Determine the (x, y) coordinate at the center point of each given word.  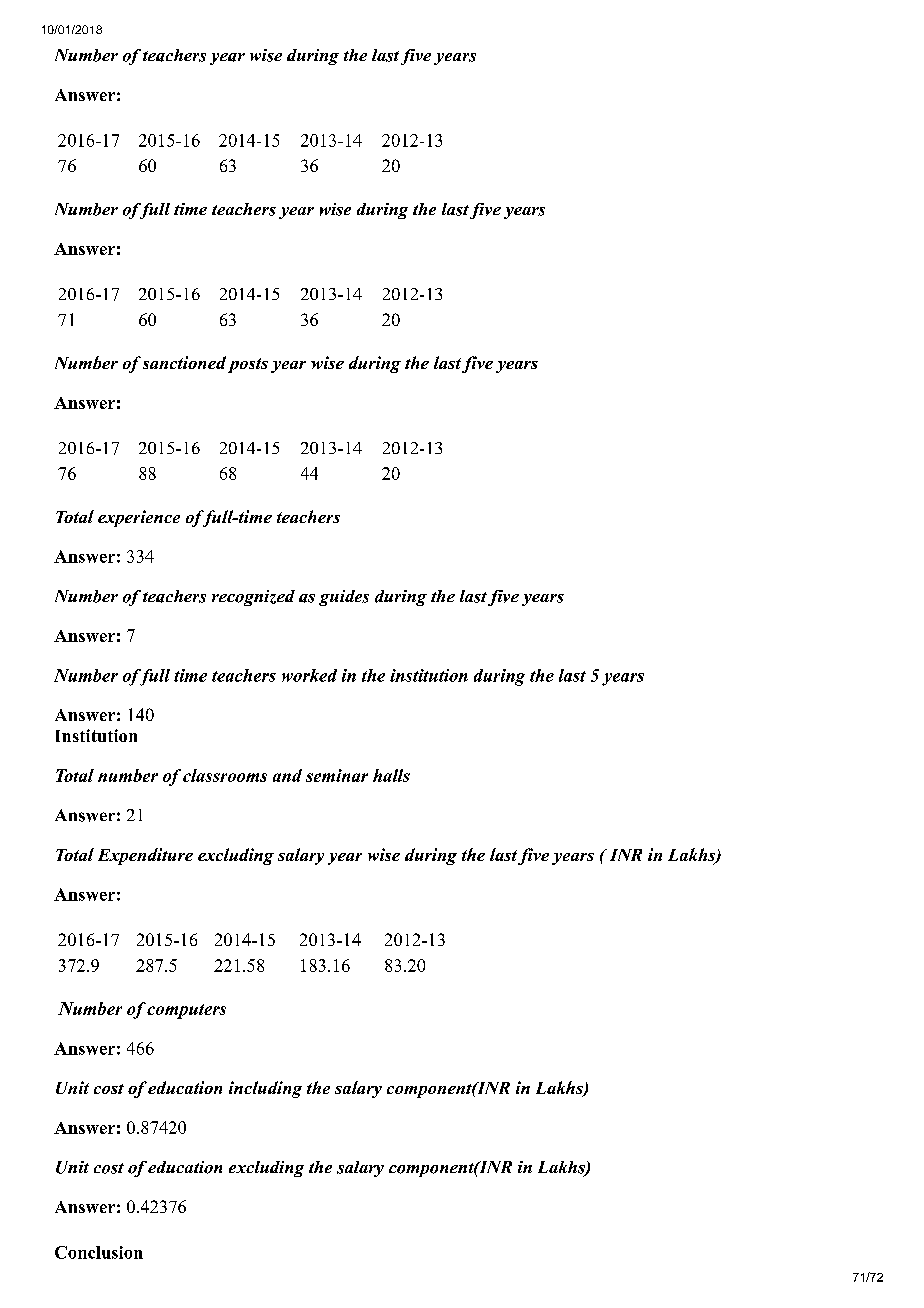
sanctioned (184, 362)
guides (344, 598)
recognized (253, 598)
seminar (337, 775)
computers (186, 1011)
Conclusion (99, 1252)
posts (248, 365)
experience (139, 518)
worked (309, 675)
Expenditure (145, 856)
